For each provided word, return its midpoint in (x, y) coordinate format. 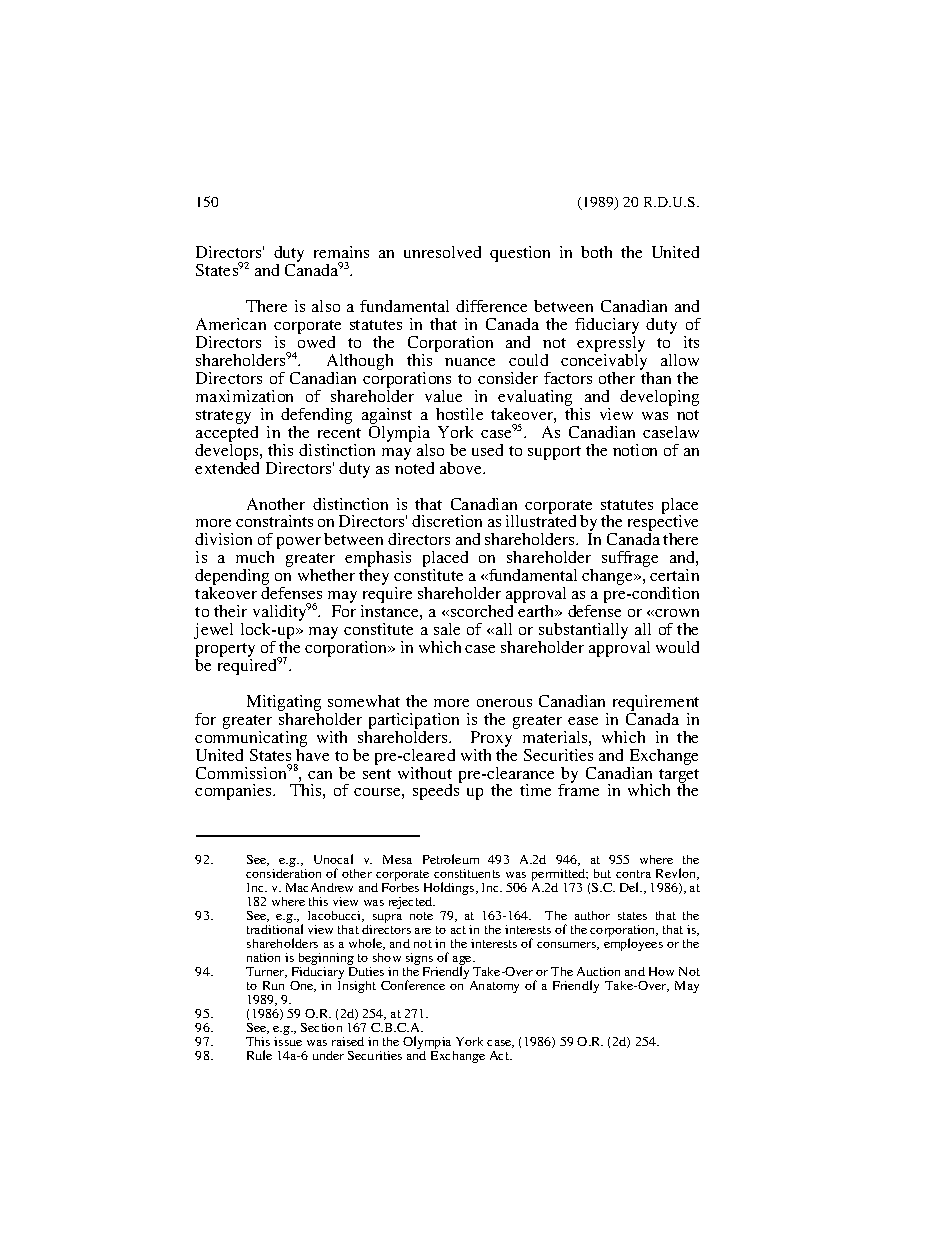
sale (447, 629)
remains (341, 252)
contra (633, 874)
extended (227, 466)
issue (288, 1041)
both (596, 252)
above (462, 468)
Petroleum (451, 859)
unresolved (442, 252)
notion (635, 450)
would (677, 647)
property (225, 651)
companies (235, 792)
